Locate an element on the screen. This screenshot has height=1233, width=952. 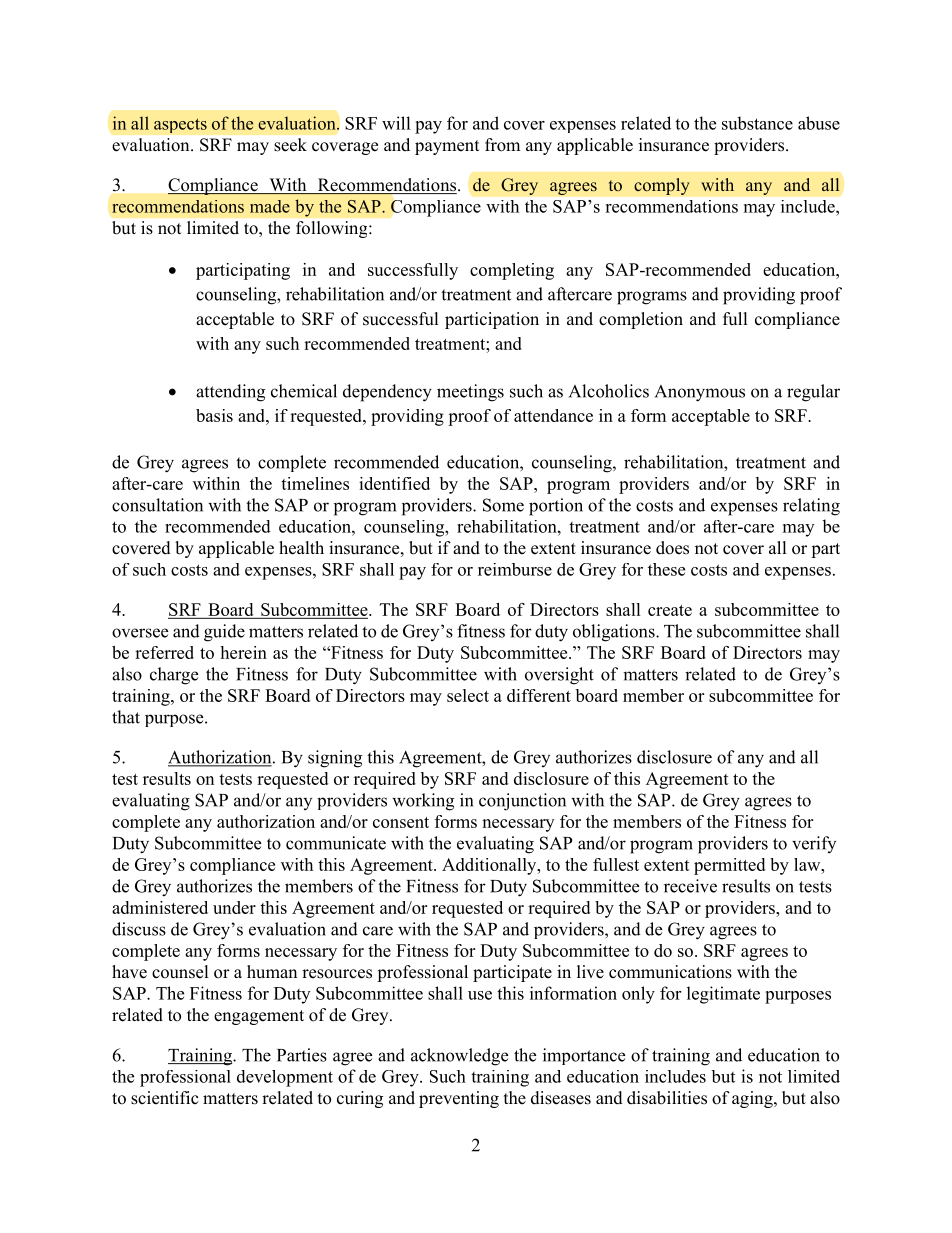
guide is located at coordinates (224, 633).
